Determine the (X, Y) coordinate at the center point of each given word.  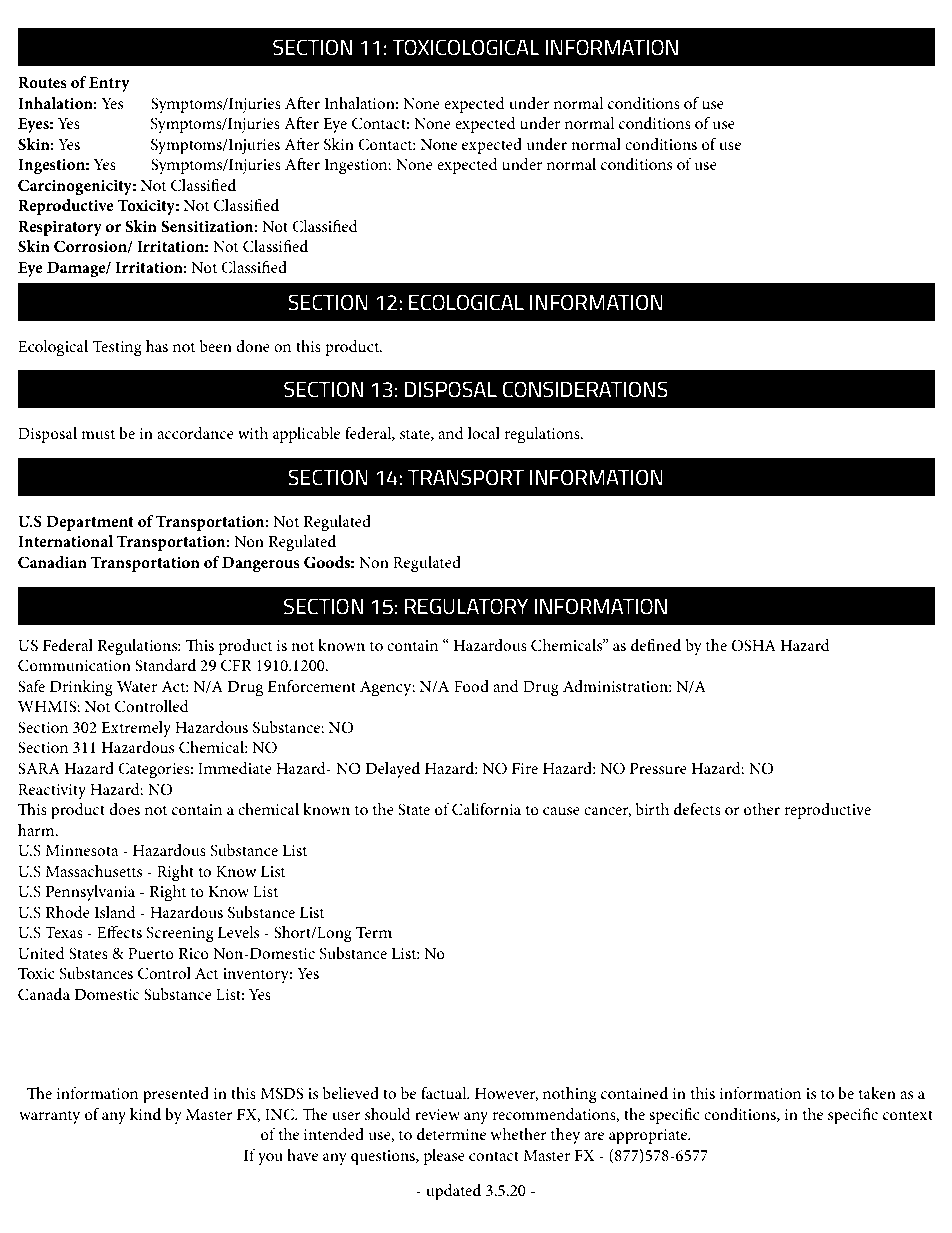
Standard (165, 665)
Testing (117, 348)
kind (145, 1114)
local (484, 433)
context (908, 1115)
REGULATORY (466, 606)
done (253, 346)
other (762, 809)
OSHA (753, 645)
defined (656, 645)
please (444, 1157)
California (486, 809)
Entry (109, 84)
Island (115, 912)
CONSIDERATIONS (585, 389)
